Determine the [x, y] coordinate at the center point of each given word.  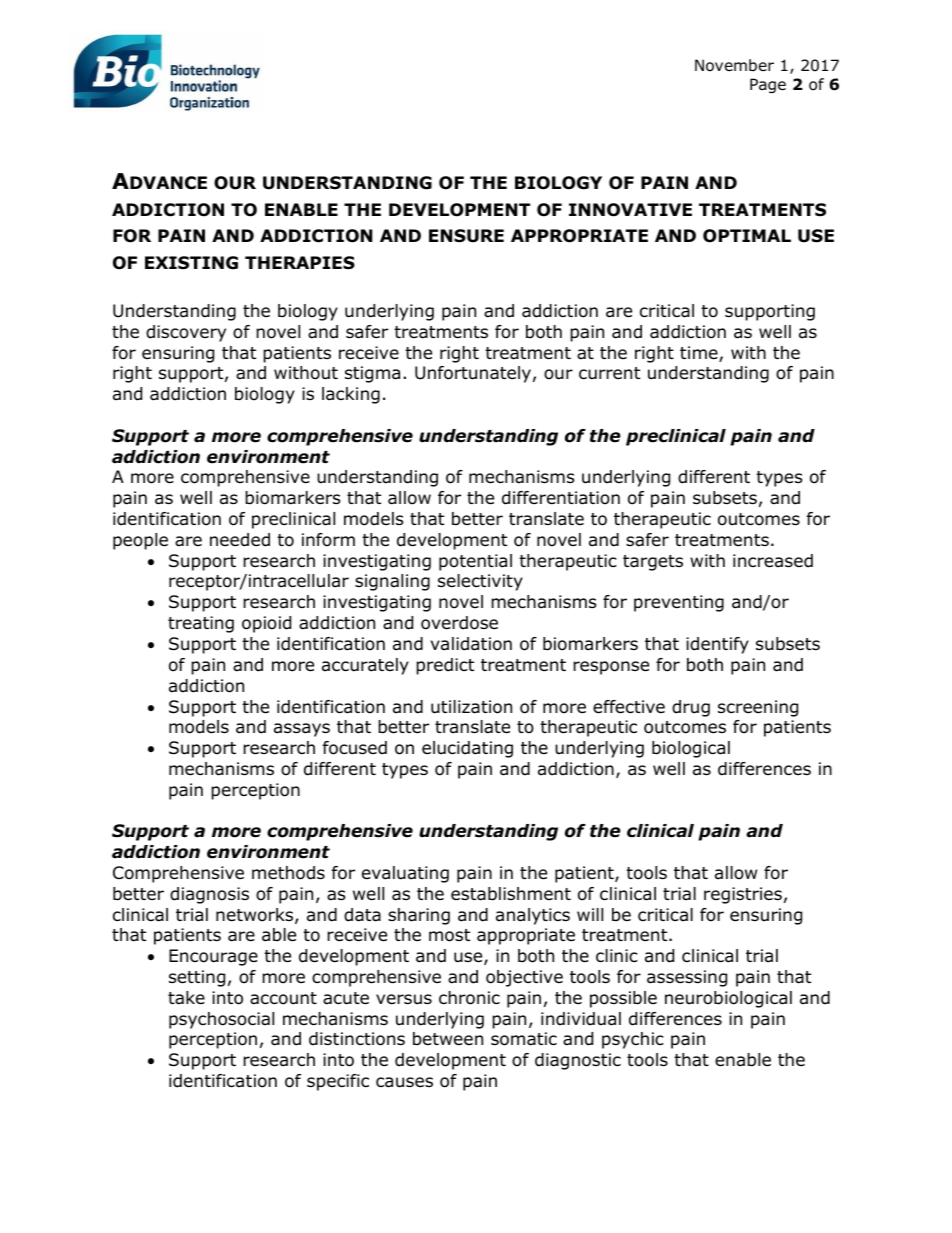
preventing [679, 603]
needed [240, 540]
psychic [633, 1040]
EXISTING [191, 263]
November [734, 65]
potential [475, 562]
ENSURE [466, 236]
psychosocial [221, 1020]
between [448, 1039]
